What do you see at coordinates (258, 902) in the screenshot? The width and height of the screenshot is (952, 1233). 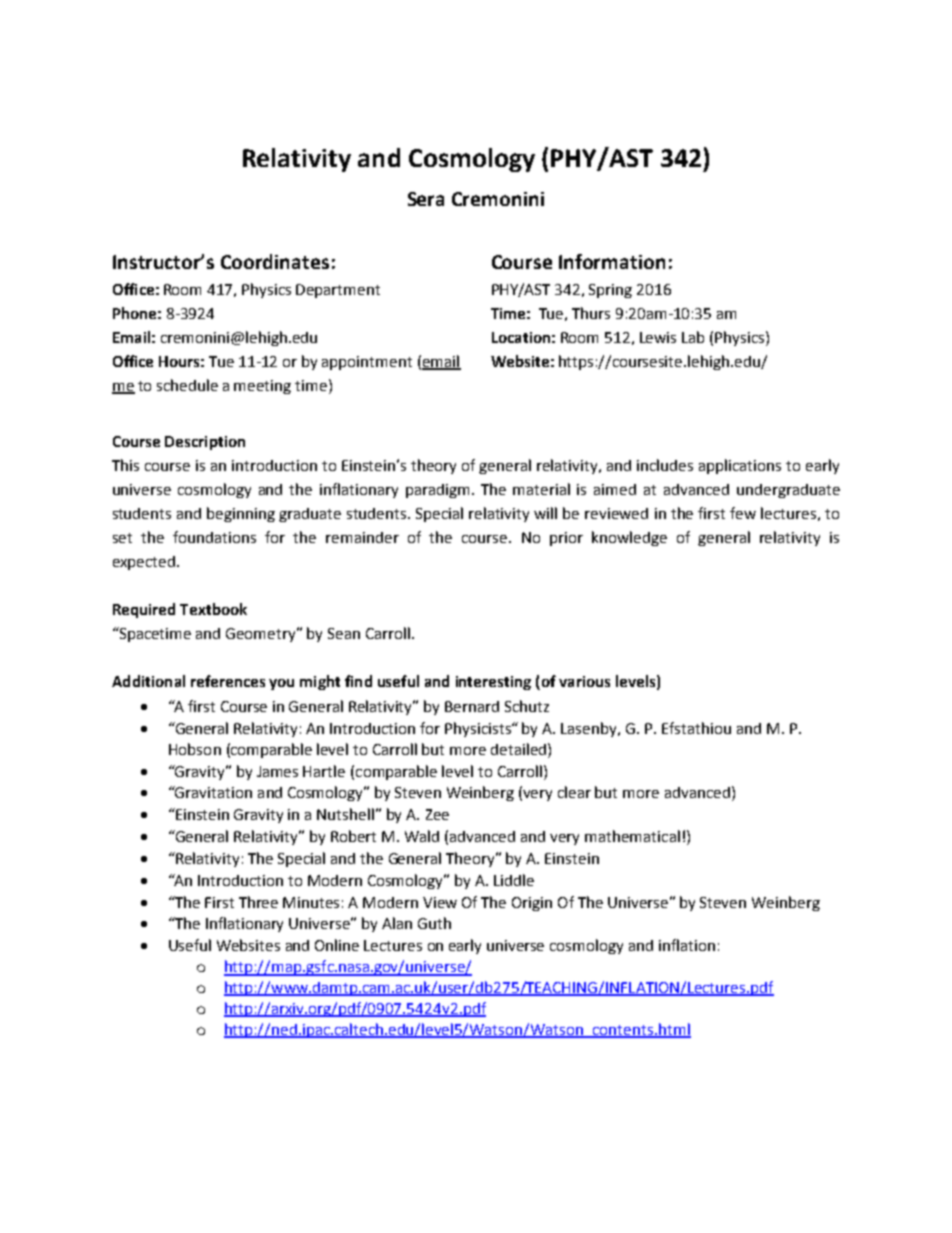 I see `Three` at bounding box center [258, 902].
